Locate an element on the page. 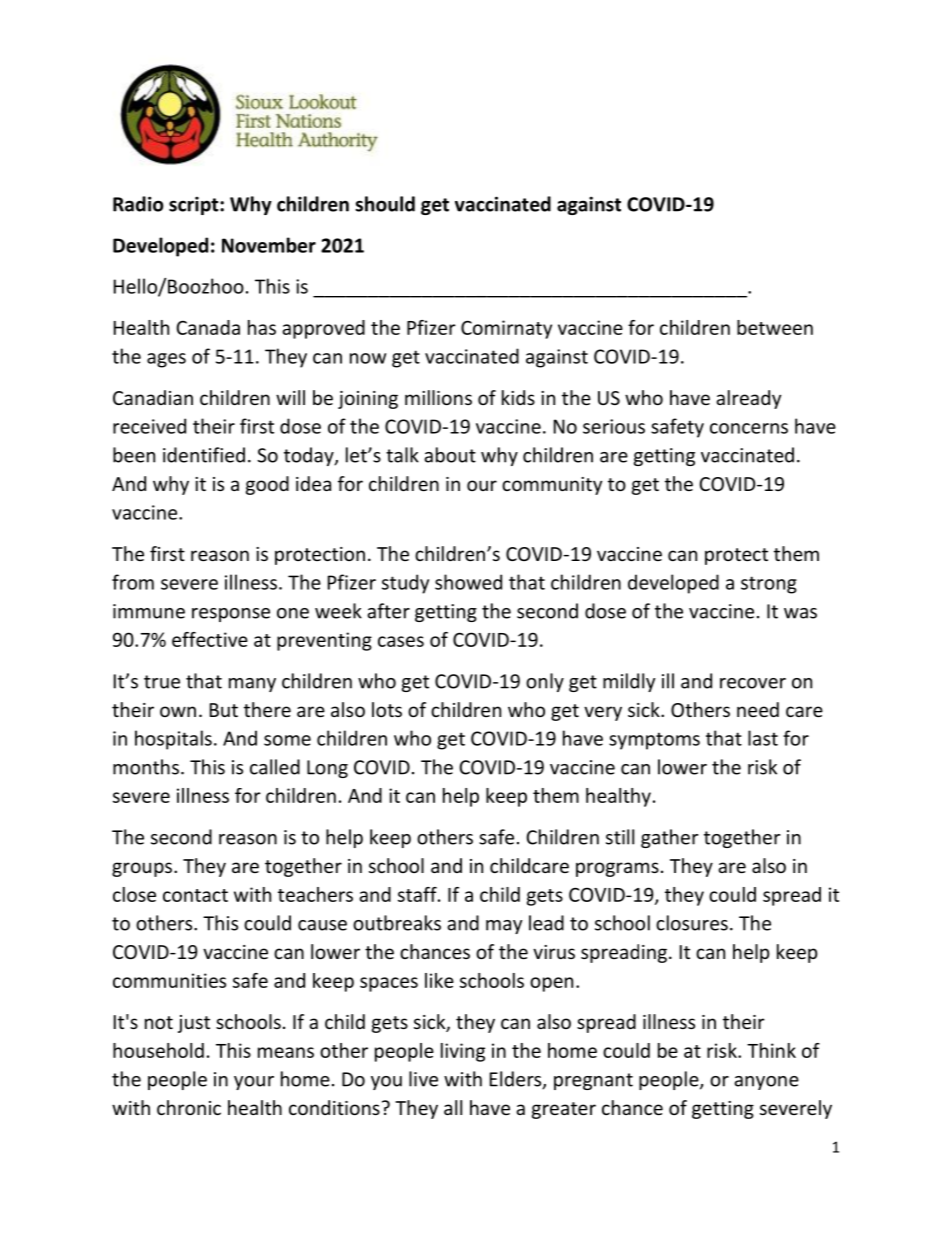 The image size is (952, 1233). effective is located at coordinates (210, 639).
